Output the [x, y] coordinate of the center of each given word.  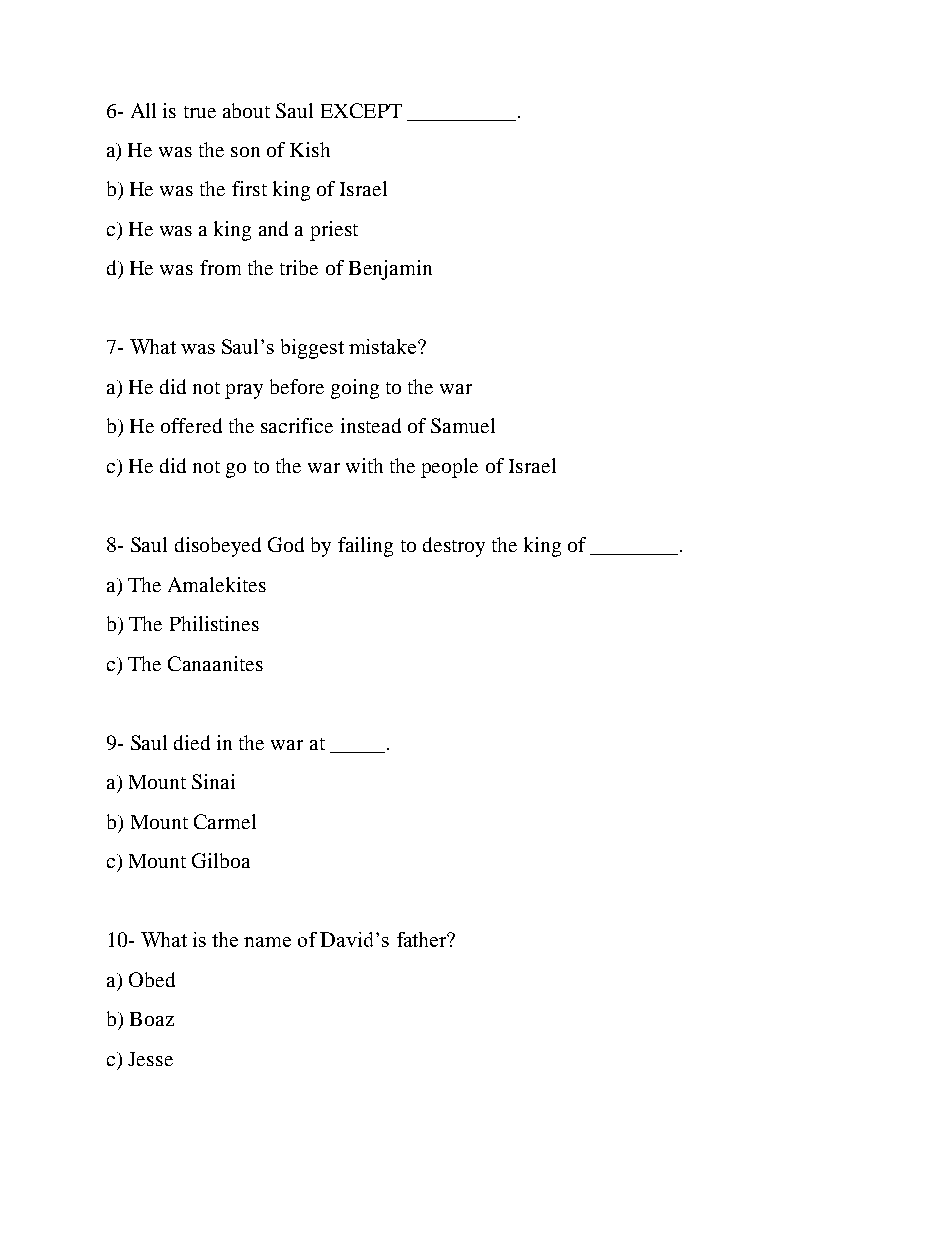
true [200, 112]
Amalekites [217, 584]
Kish [310, 149]
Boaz [152, 1019]
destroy [454, 547]
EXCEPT [361, 110]
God [286, 544]
